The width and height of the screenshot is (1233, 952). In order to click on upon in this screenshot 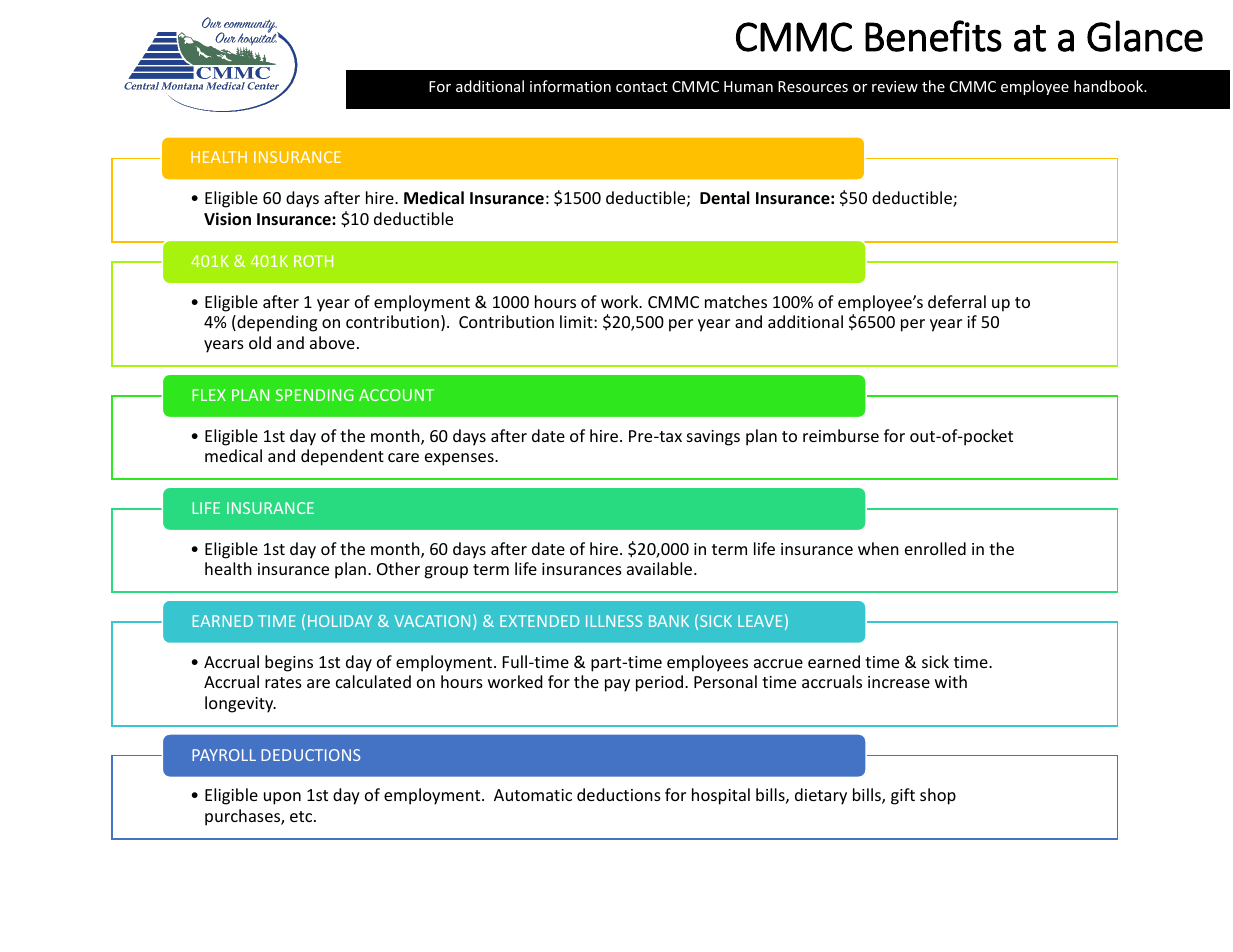, I will do `click(282, 798)`.
